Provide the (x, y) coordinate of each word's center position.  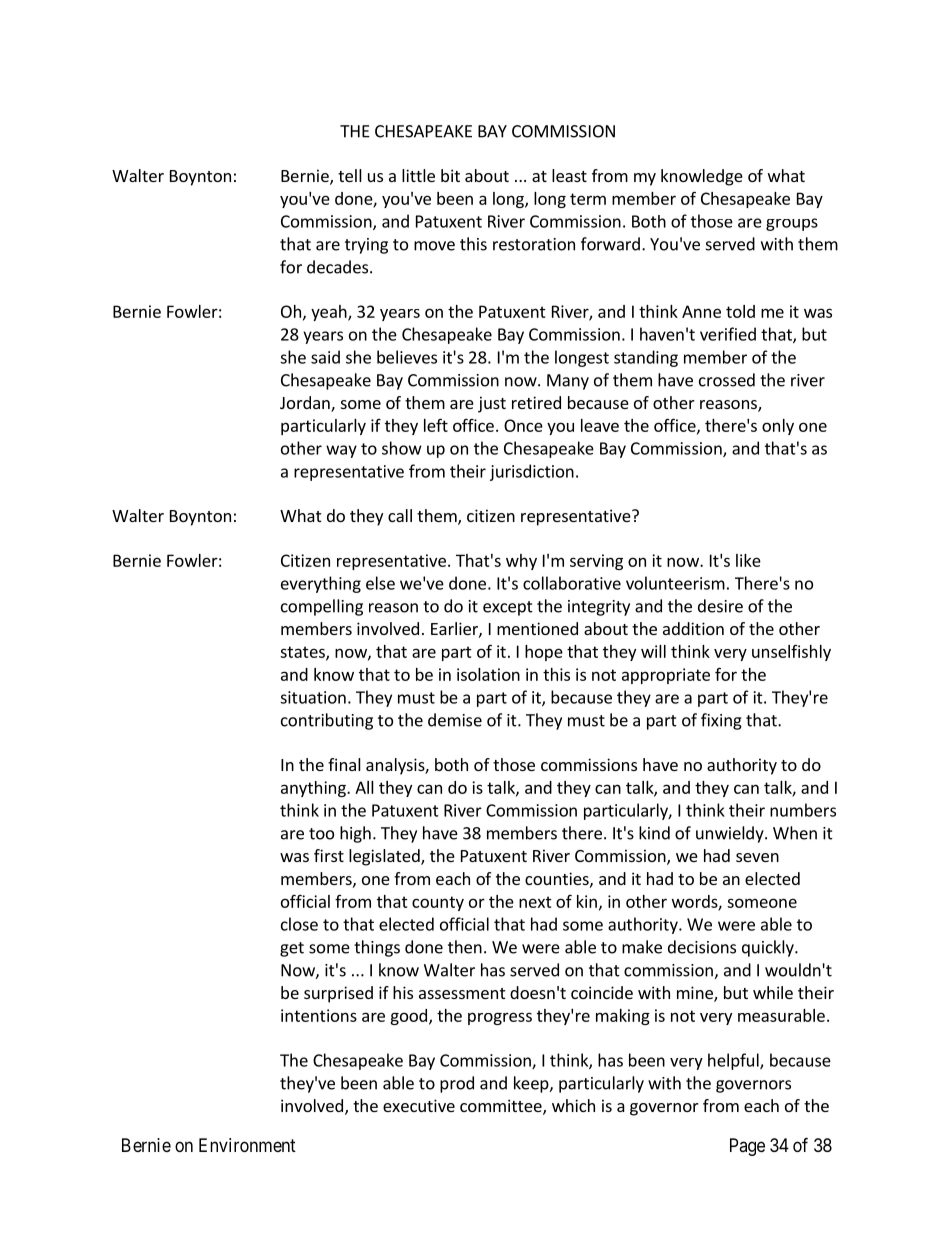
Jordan (306, 404)
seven (757, 857)
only (778, 427)
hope (544, 653)
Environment (247, 1145)
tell (350, 175)
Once (523, 425)
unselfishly (791, 653)
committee (502, 1107)
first (329, 855)
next (535, 902)
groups (792, 224)
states (303, 653)
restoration (534, 244)
